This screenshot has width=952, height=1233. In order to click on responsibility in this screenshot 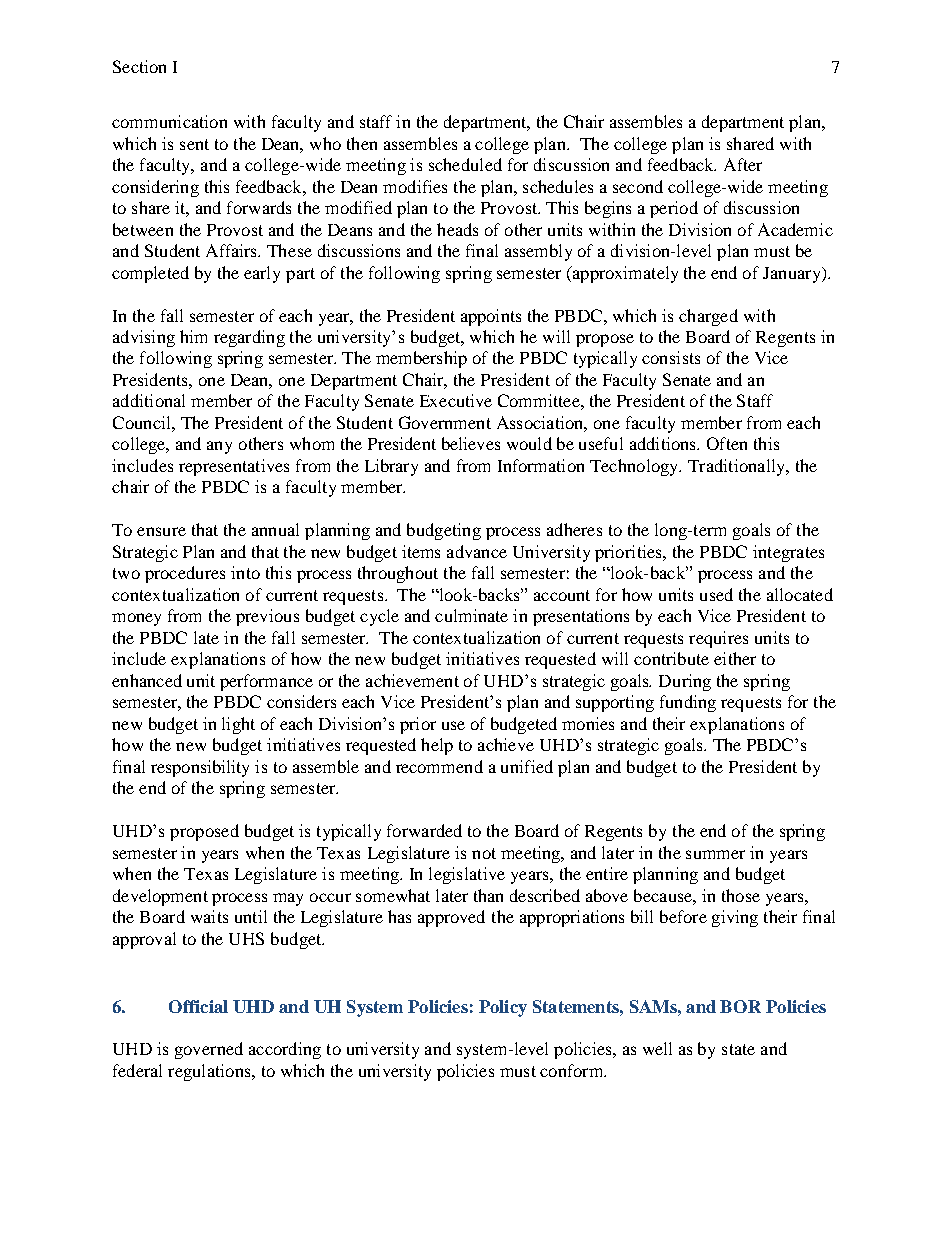, I will do `click(200, 768)`.
